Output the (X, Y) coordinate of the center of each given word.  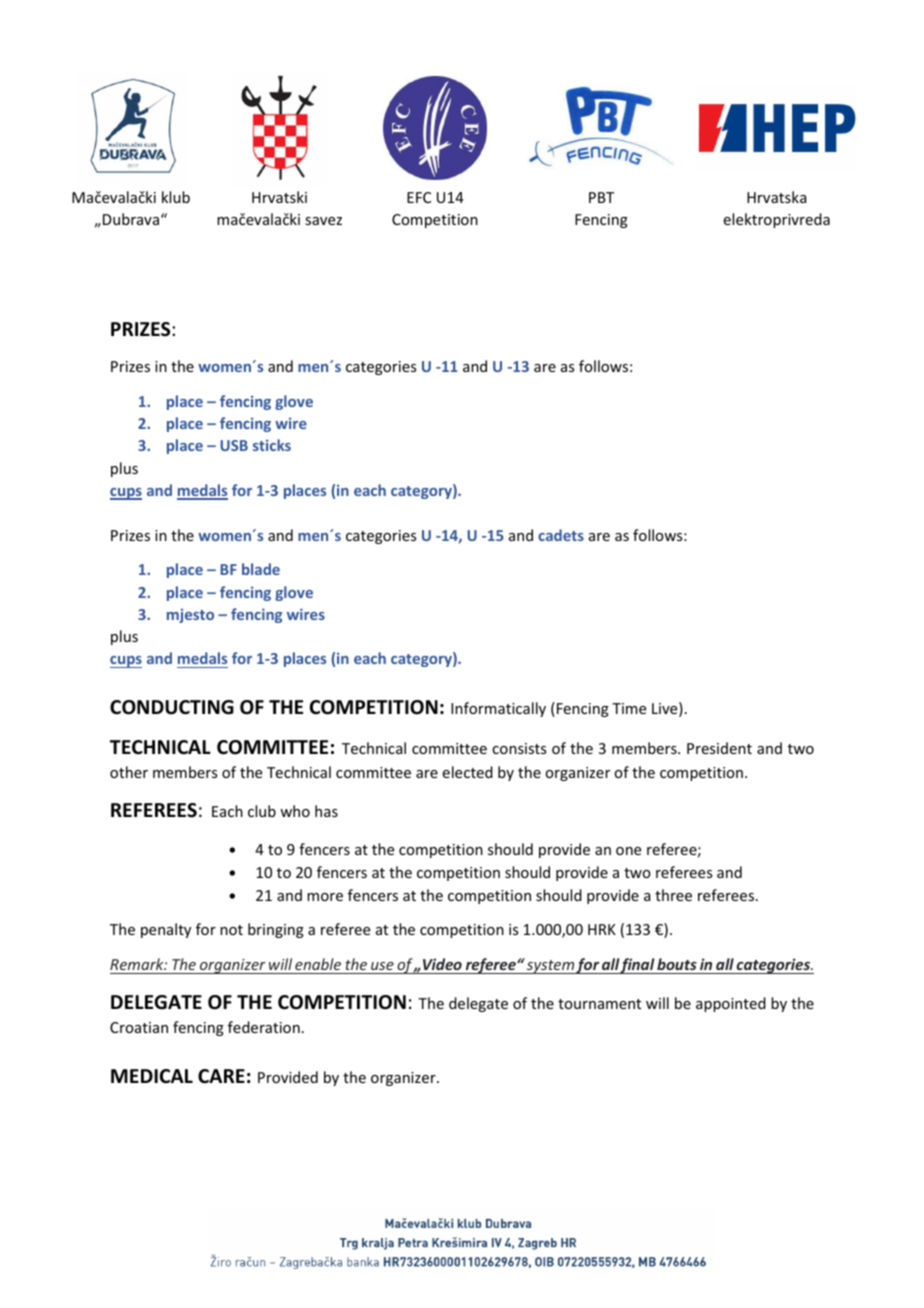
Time (629, 708)
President (719, 748)
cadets (561, 535)
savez (323, 221)
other (129, 772)
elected (468, 772)
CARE (221, 1076)
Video (442, 964)
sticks (272, 445)
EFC (419, 197)
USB (234, 445)
